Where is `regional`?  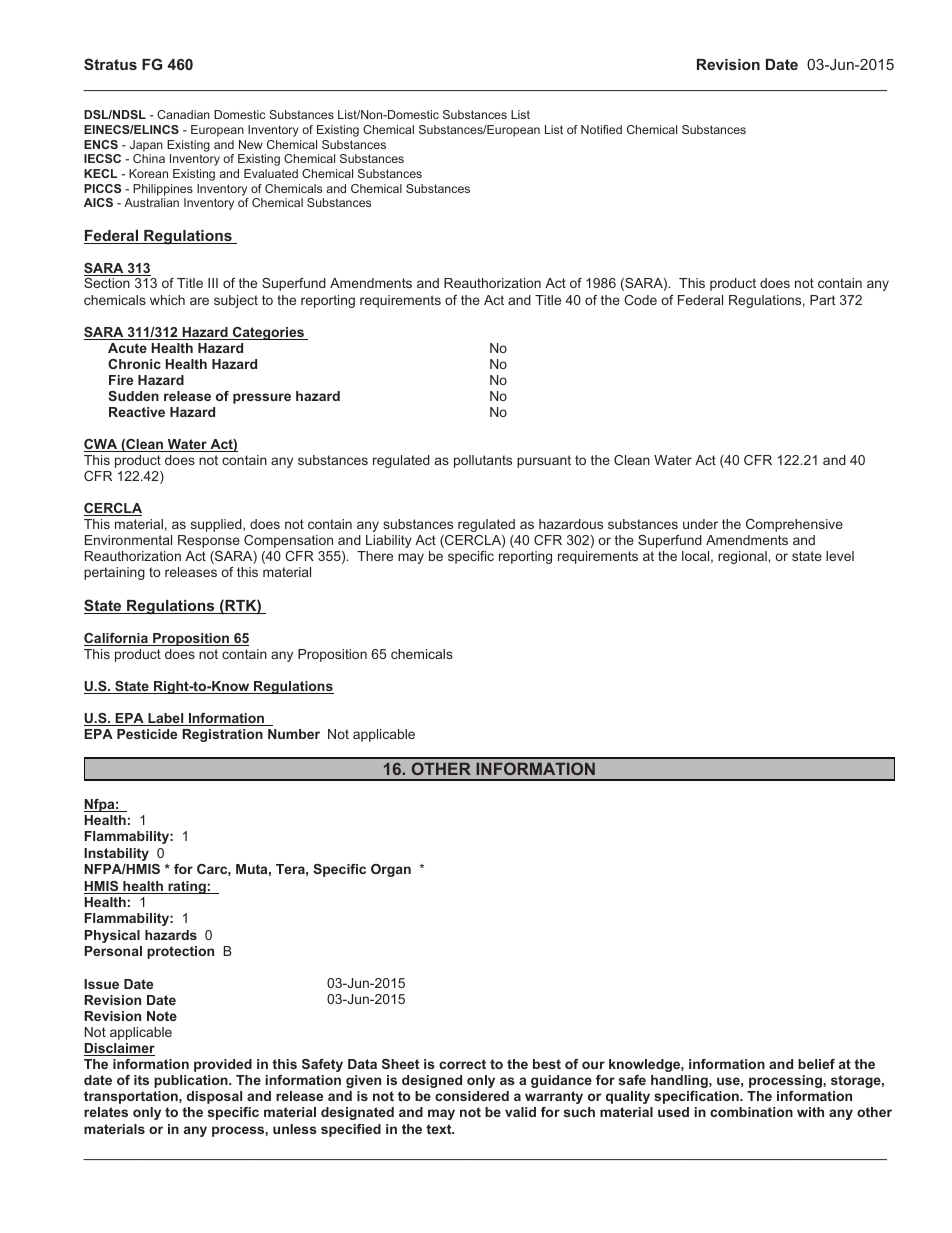 regional is located at coordinates (743, 557).
